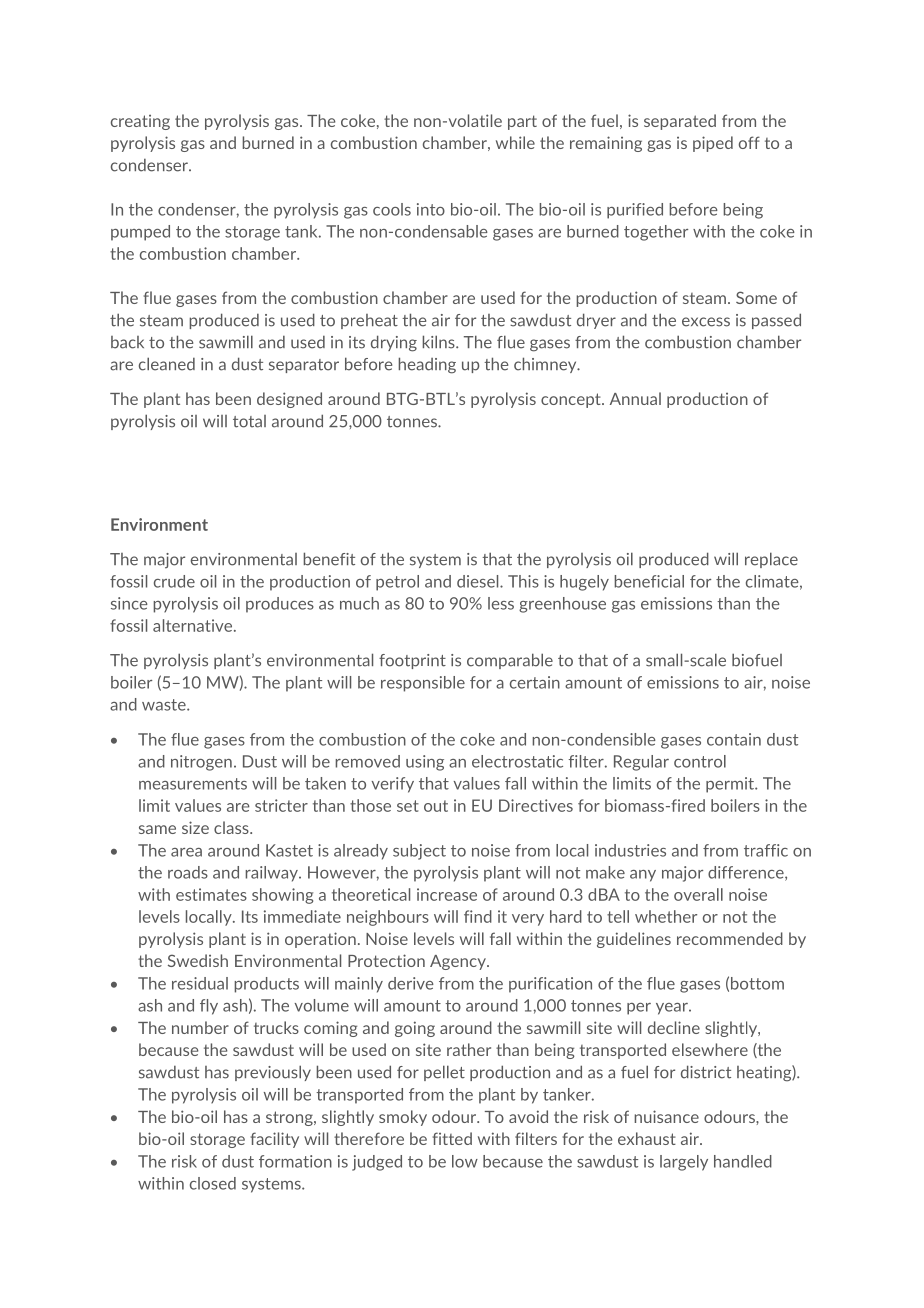 The image size is (924, 1308). What do you see at coordinates (140, 122) in the page?
I see `creating` at bounding box center [140, 122].
